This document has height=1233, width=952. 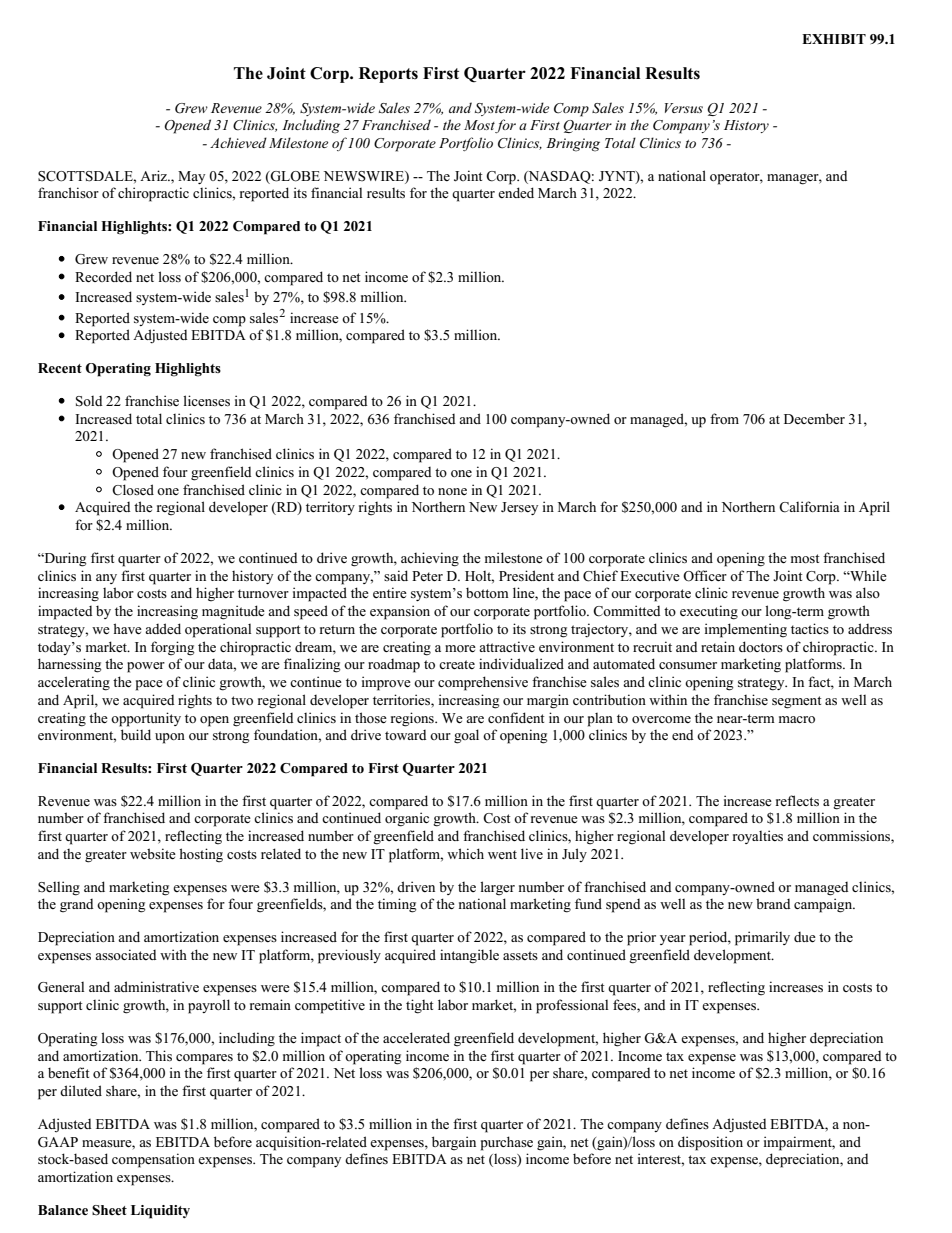 What do you see at coordinates (460, 648) in the document?
I see `more` at bounding box center [460, 648].
